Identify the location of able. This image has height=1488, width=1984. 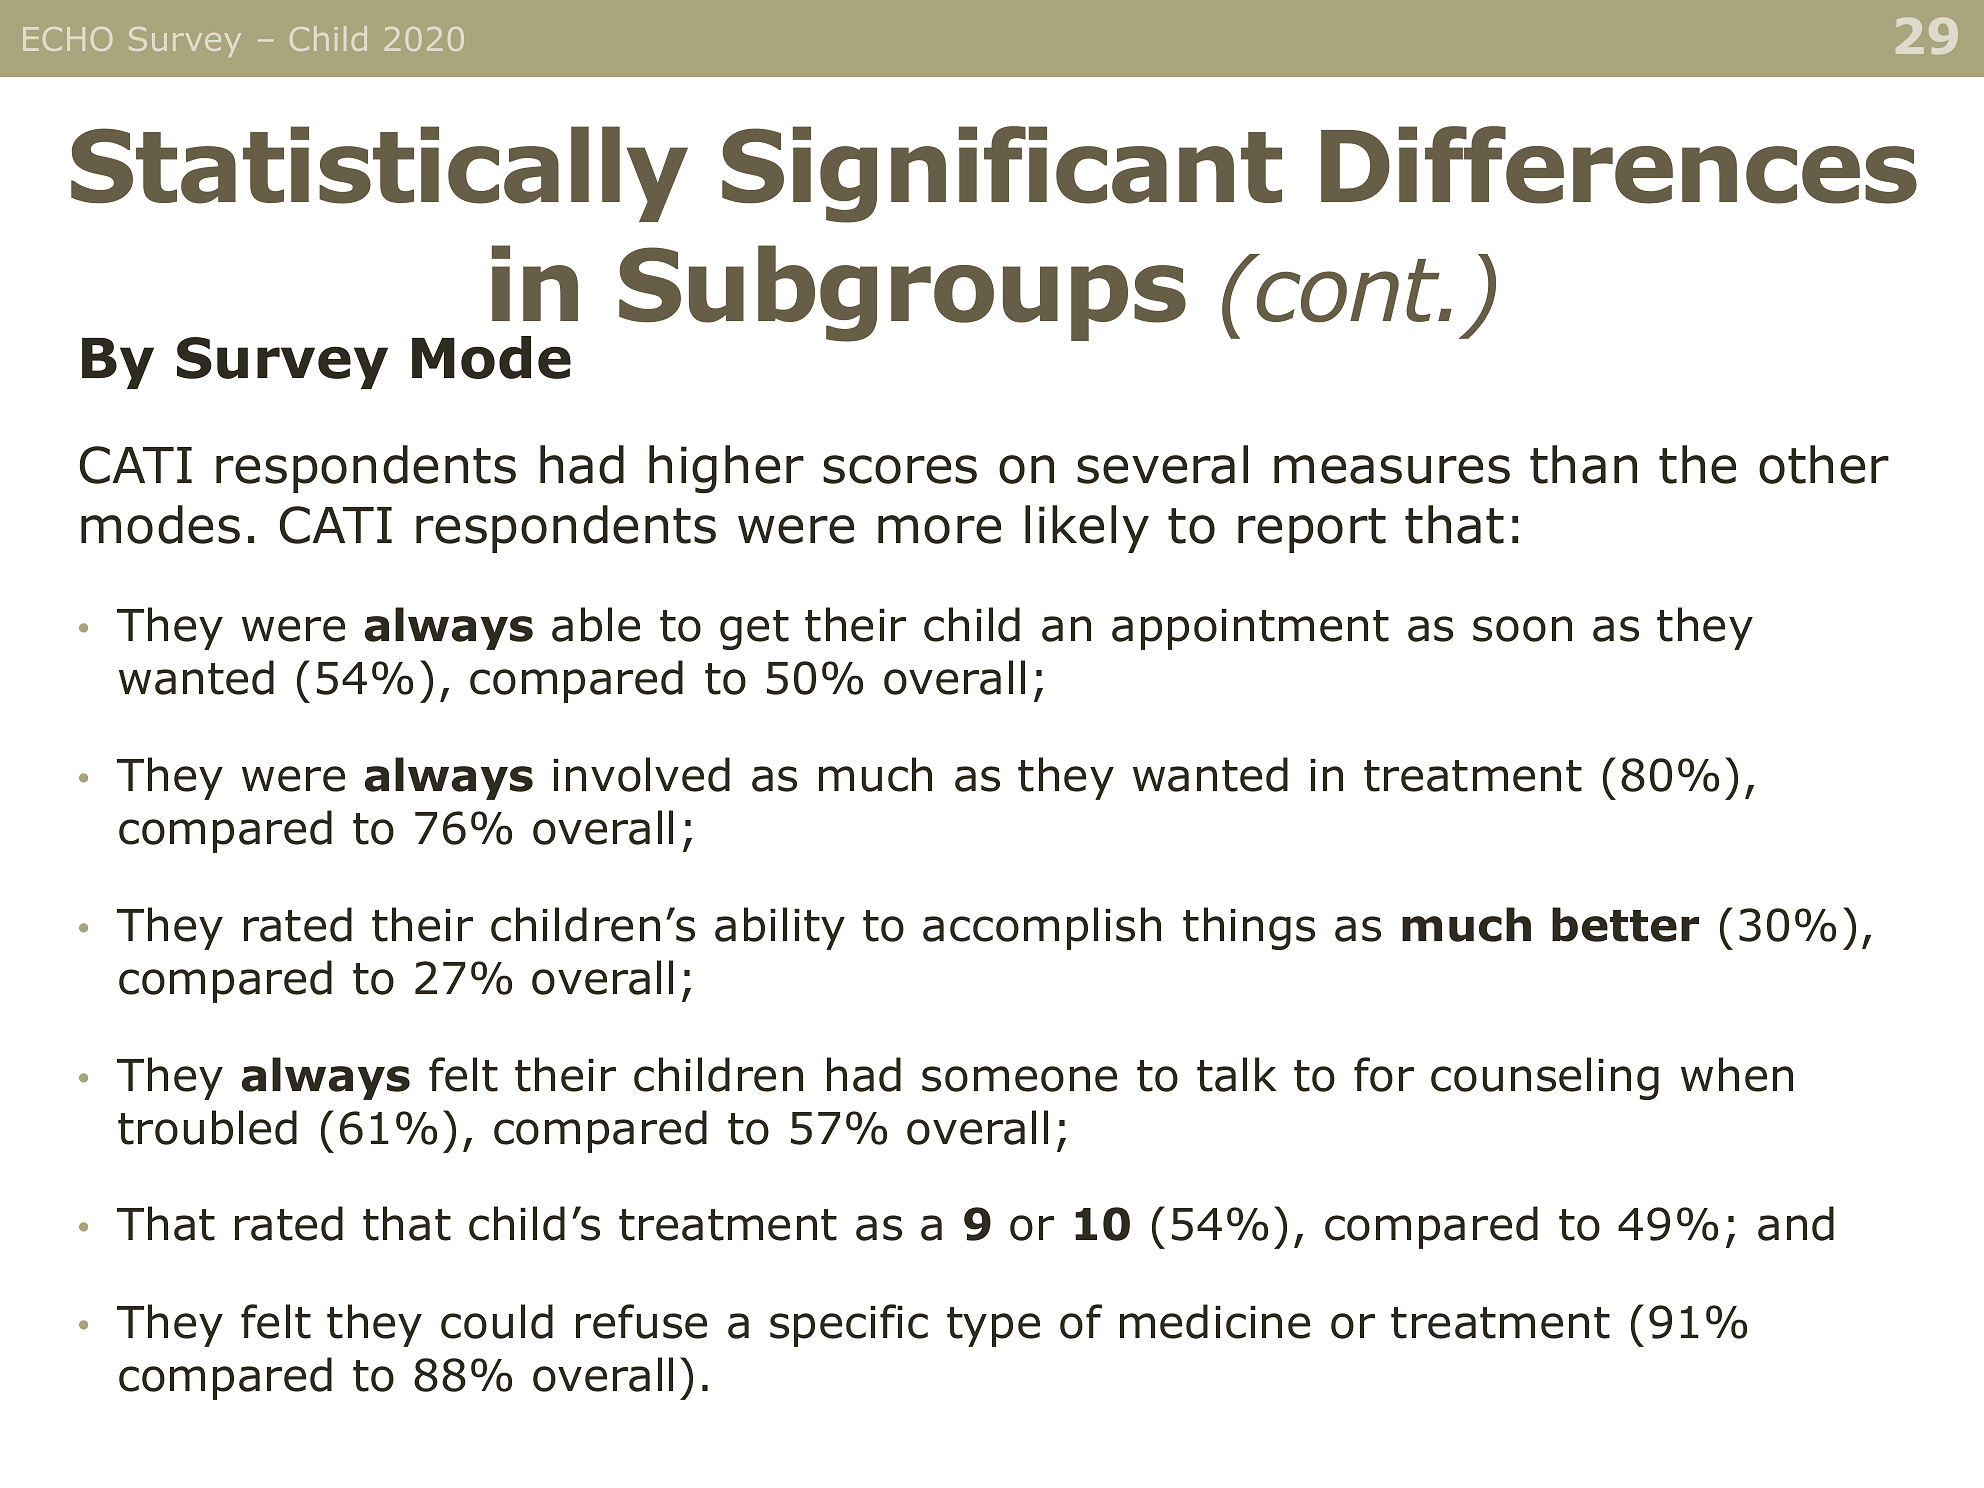
(596, 624).
